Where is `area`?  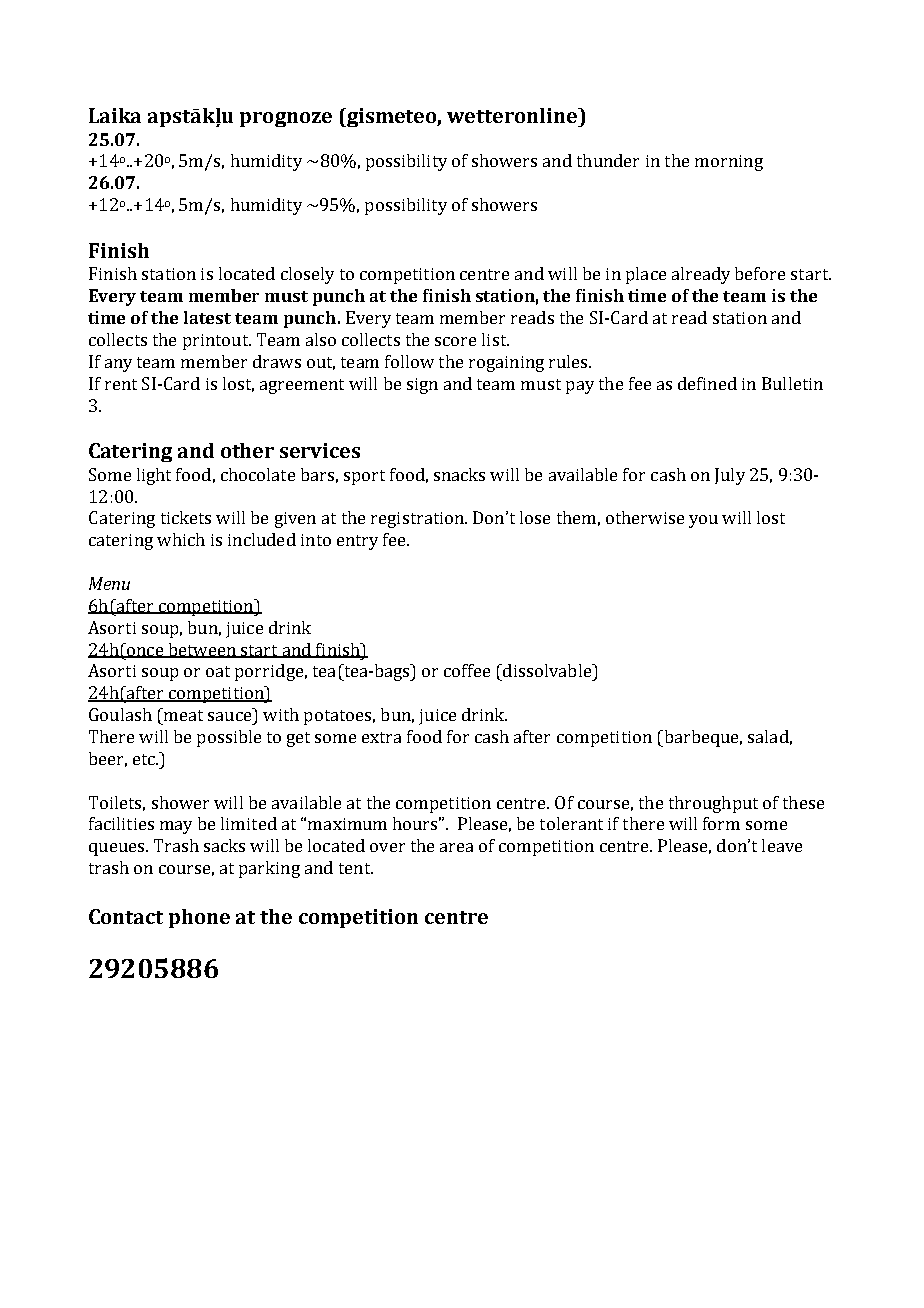
area is located at coordinates (456, 847).
